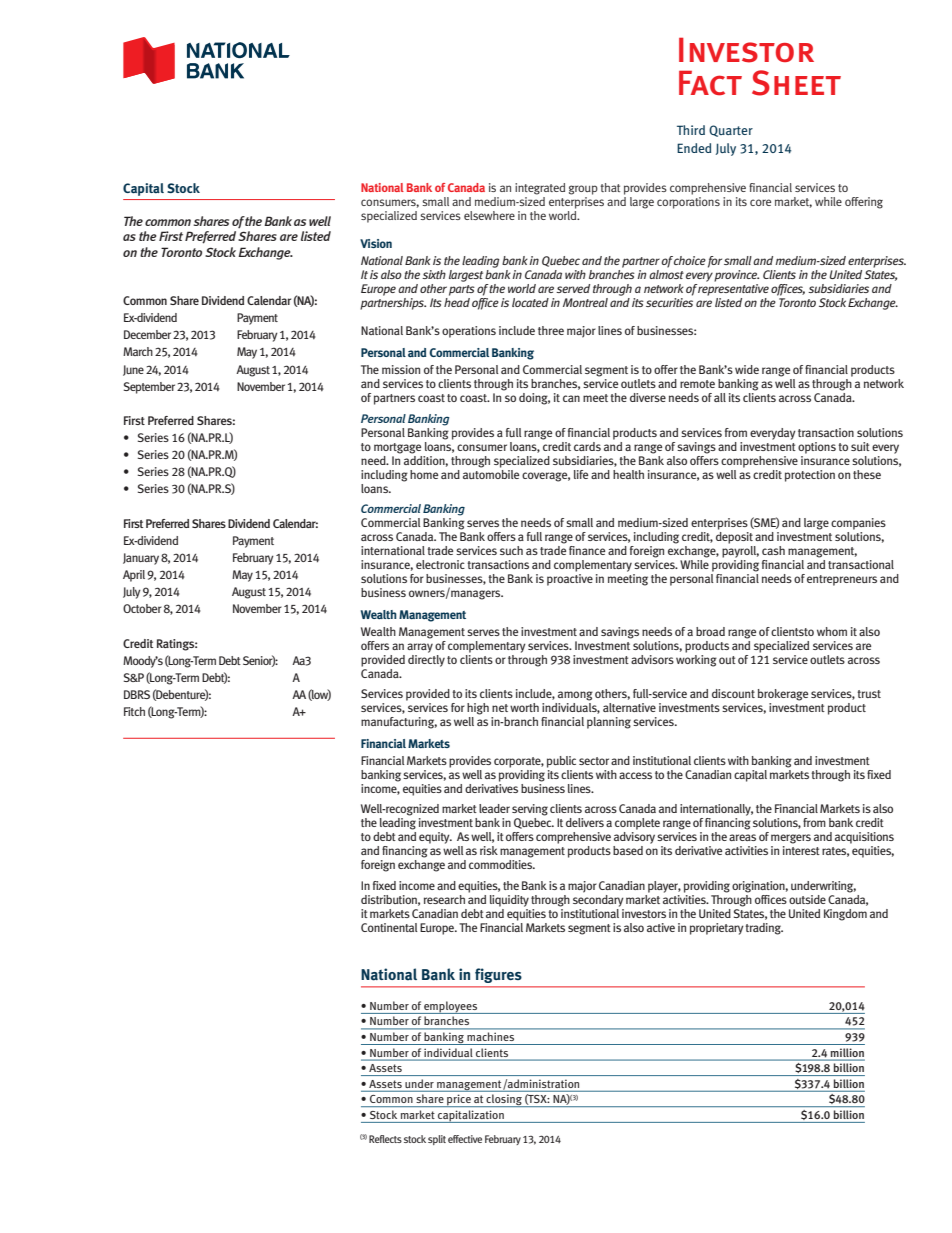 The height and width of the screenshot is (1233, 952). I want to click on integrated, so click(540, 189).
